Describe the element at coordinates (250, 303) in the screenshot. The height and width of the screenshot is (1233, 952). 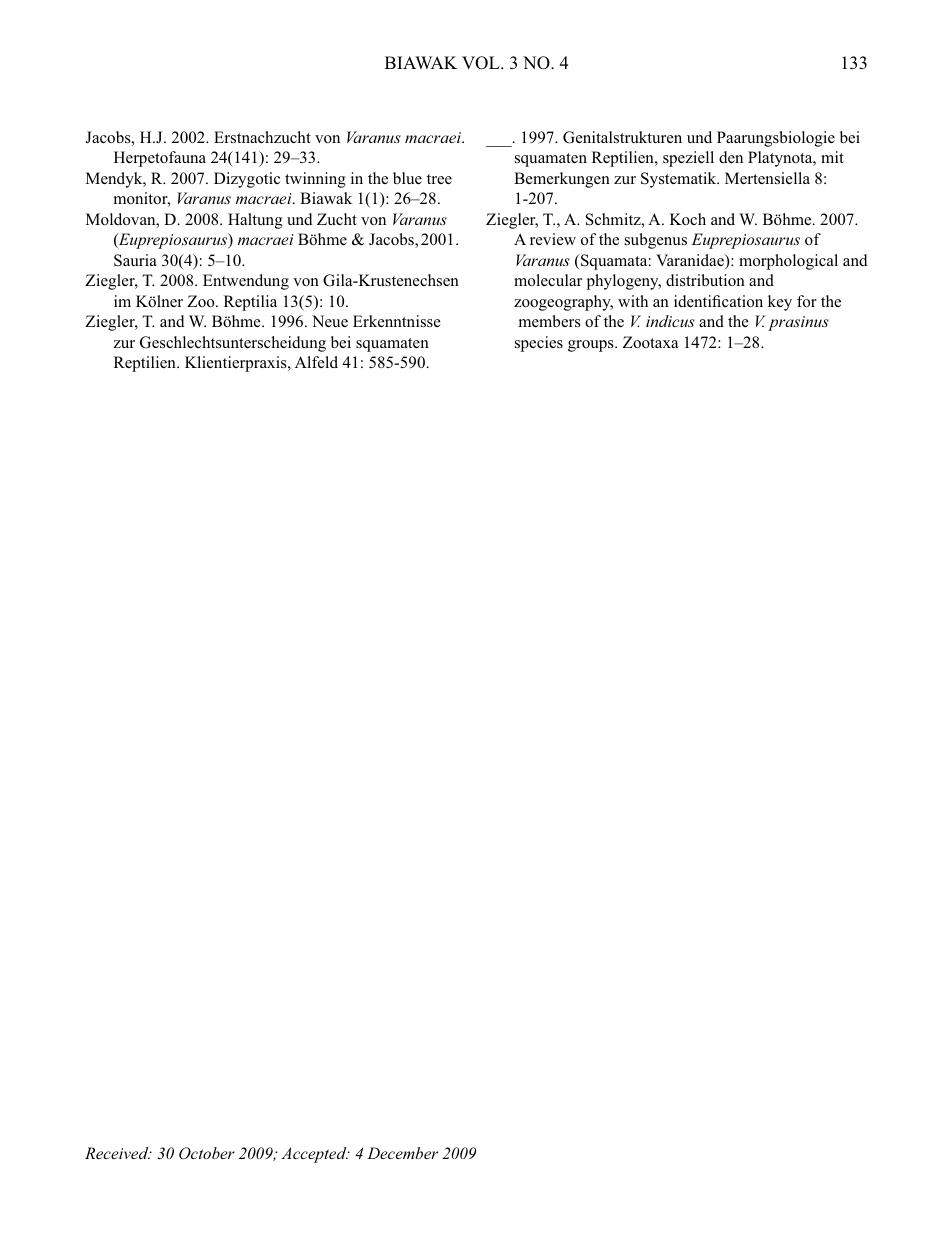
I see `Reptilia` at that location.
